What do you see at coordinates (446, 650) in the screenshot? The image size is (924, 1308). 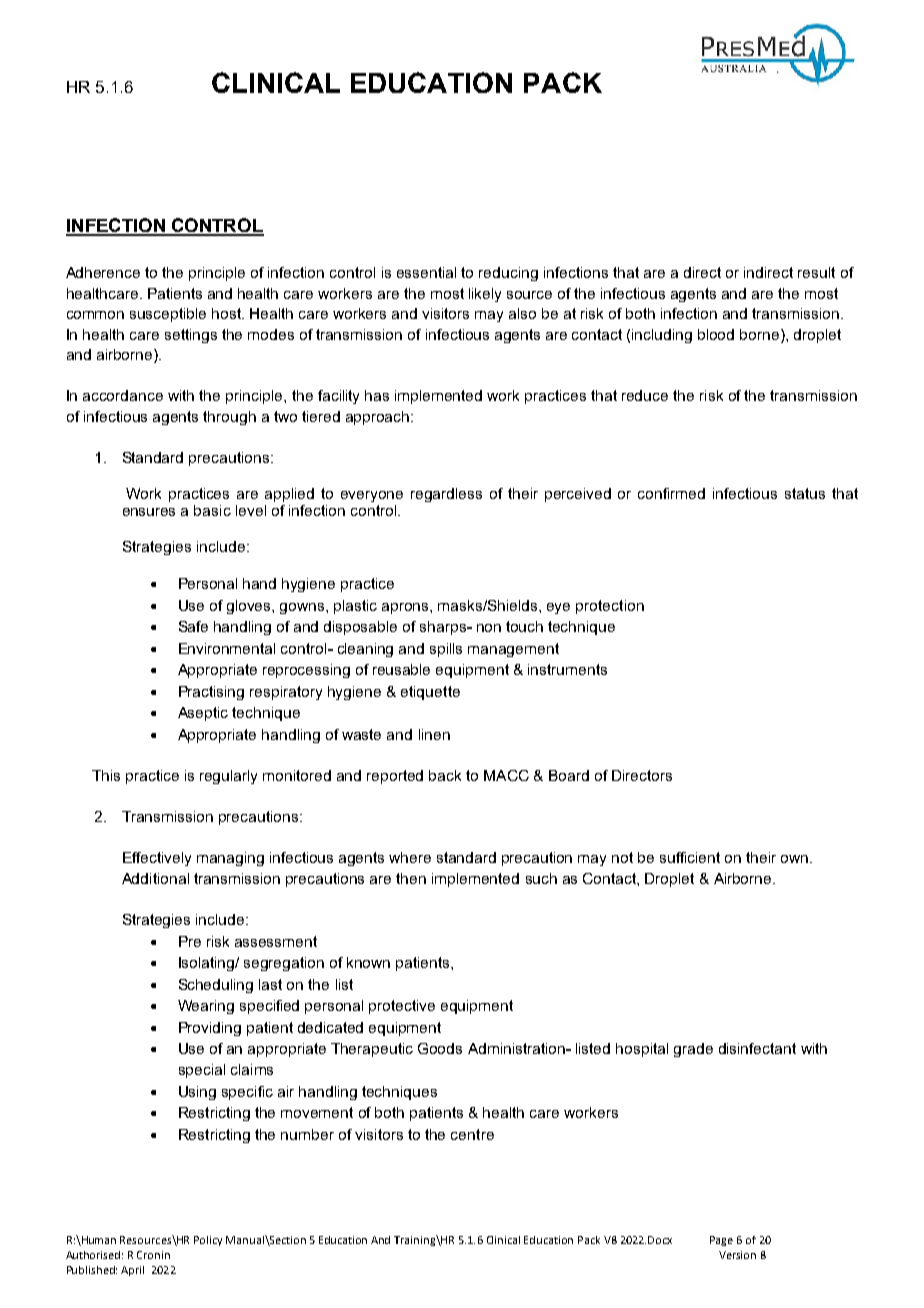 I see `spills` at bounding box center [446, 650].
